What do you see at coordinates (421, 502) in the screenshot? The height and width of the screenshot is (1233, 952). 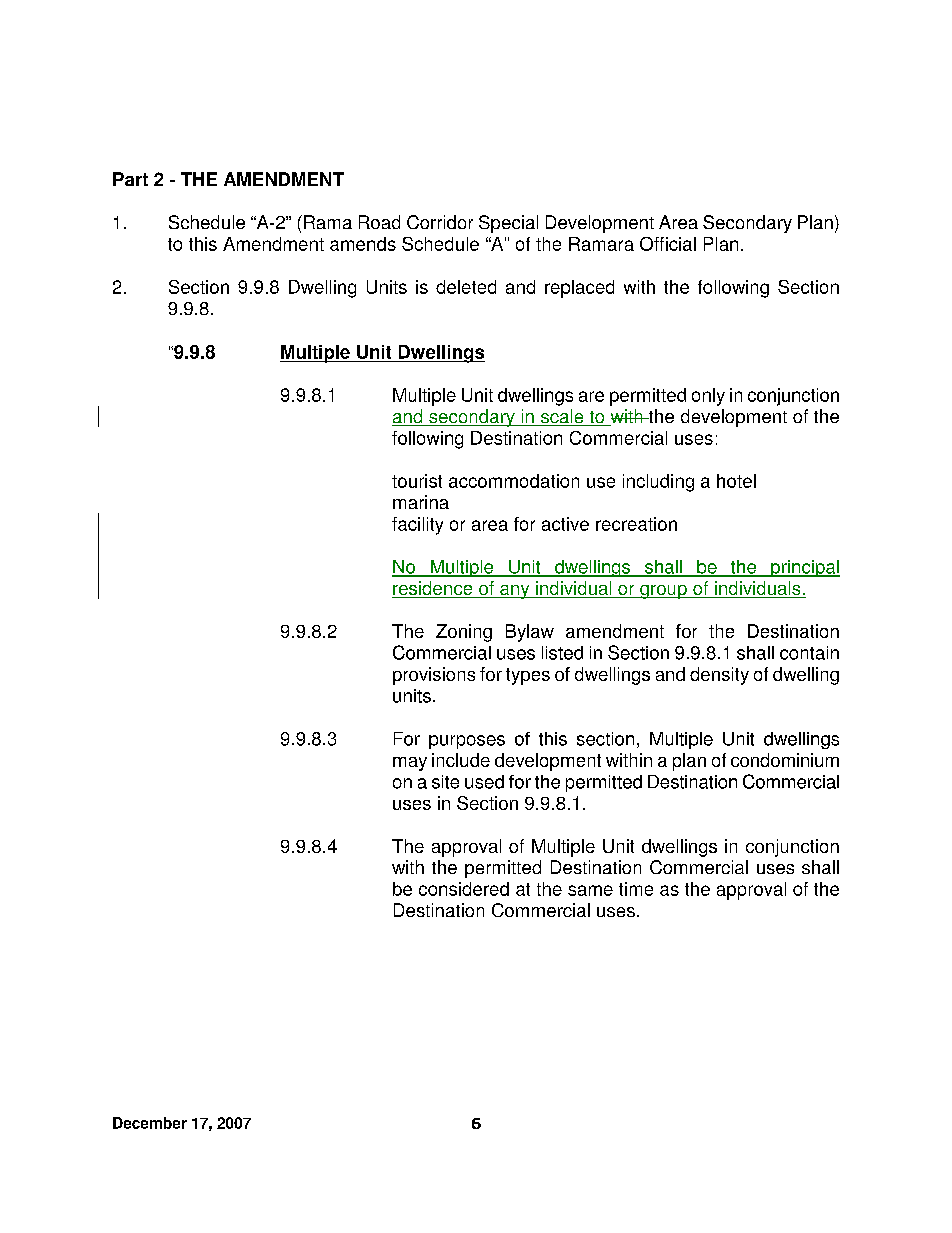 I see `marina` at bounding box center [421, 502].
